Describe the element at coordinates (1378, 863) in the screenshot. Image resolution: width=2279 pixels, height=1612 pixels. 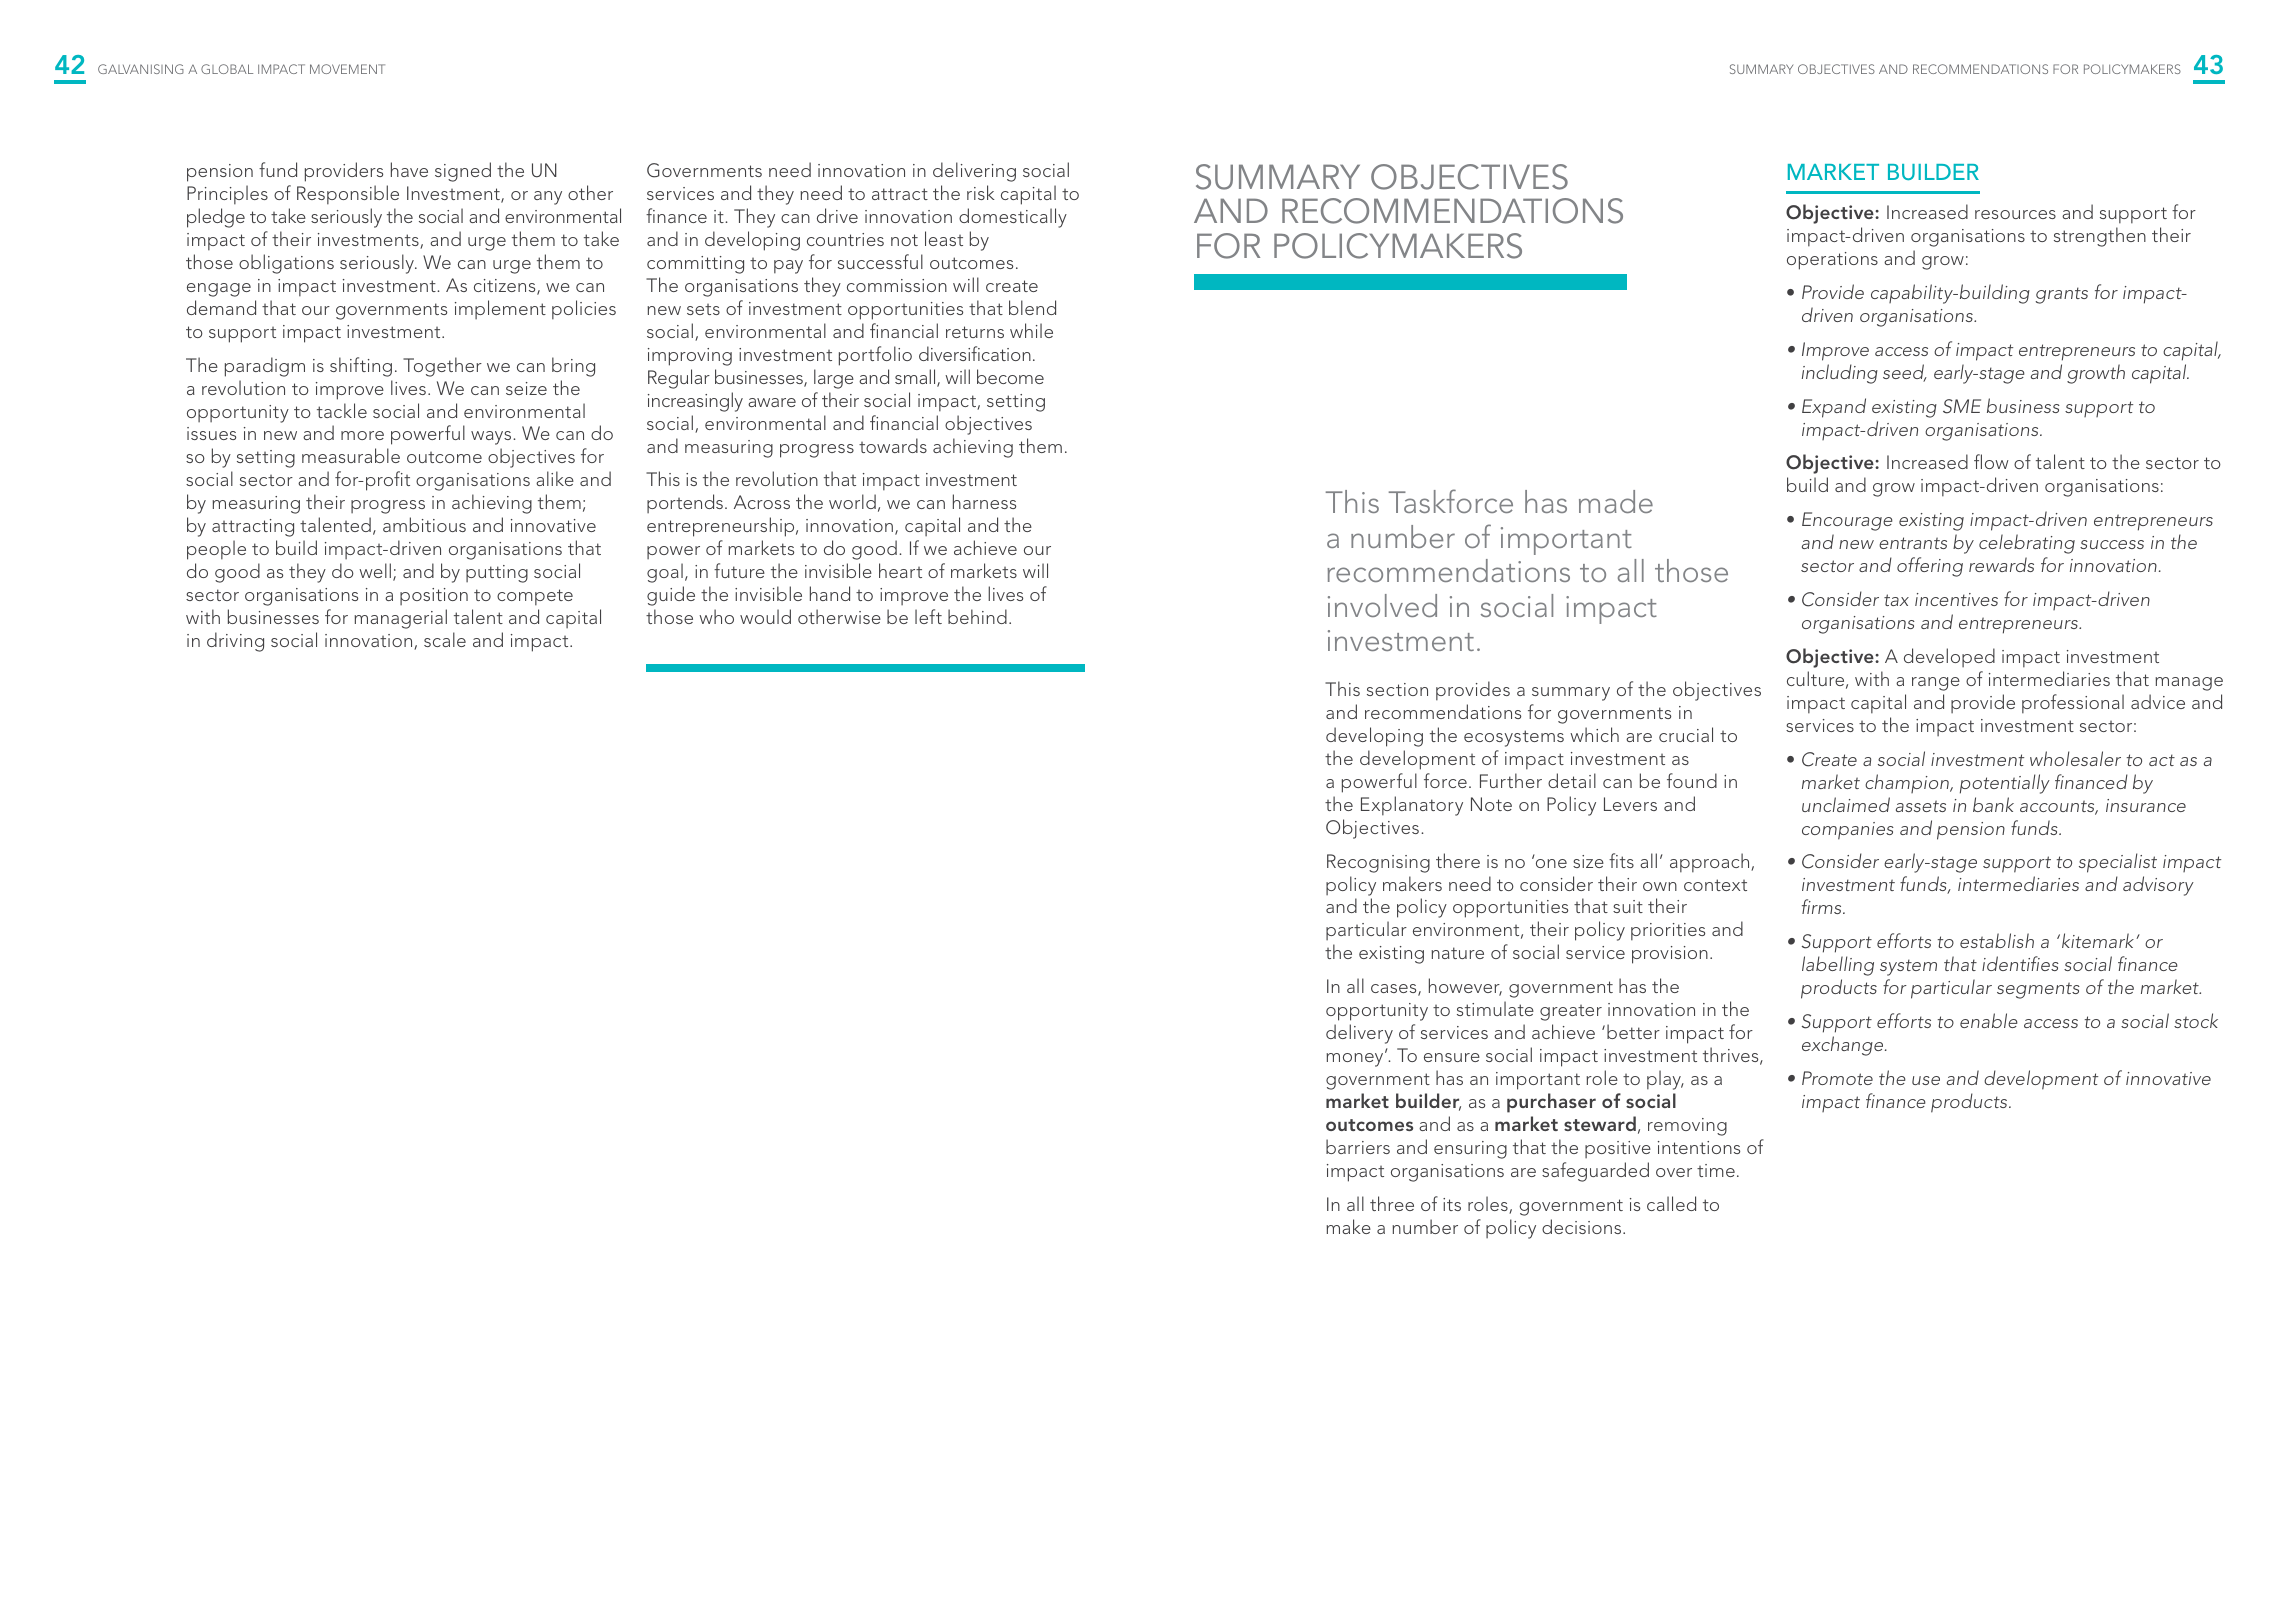
I see `Recognising` at that location.
